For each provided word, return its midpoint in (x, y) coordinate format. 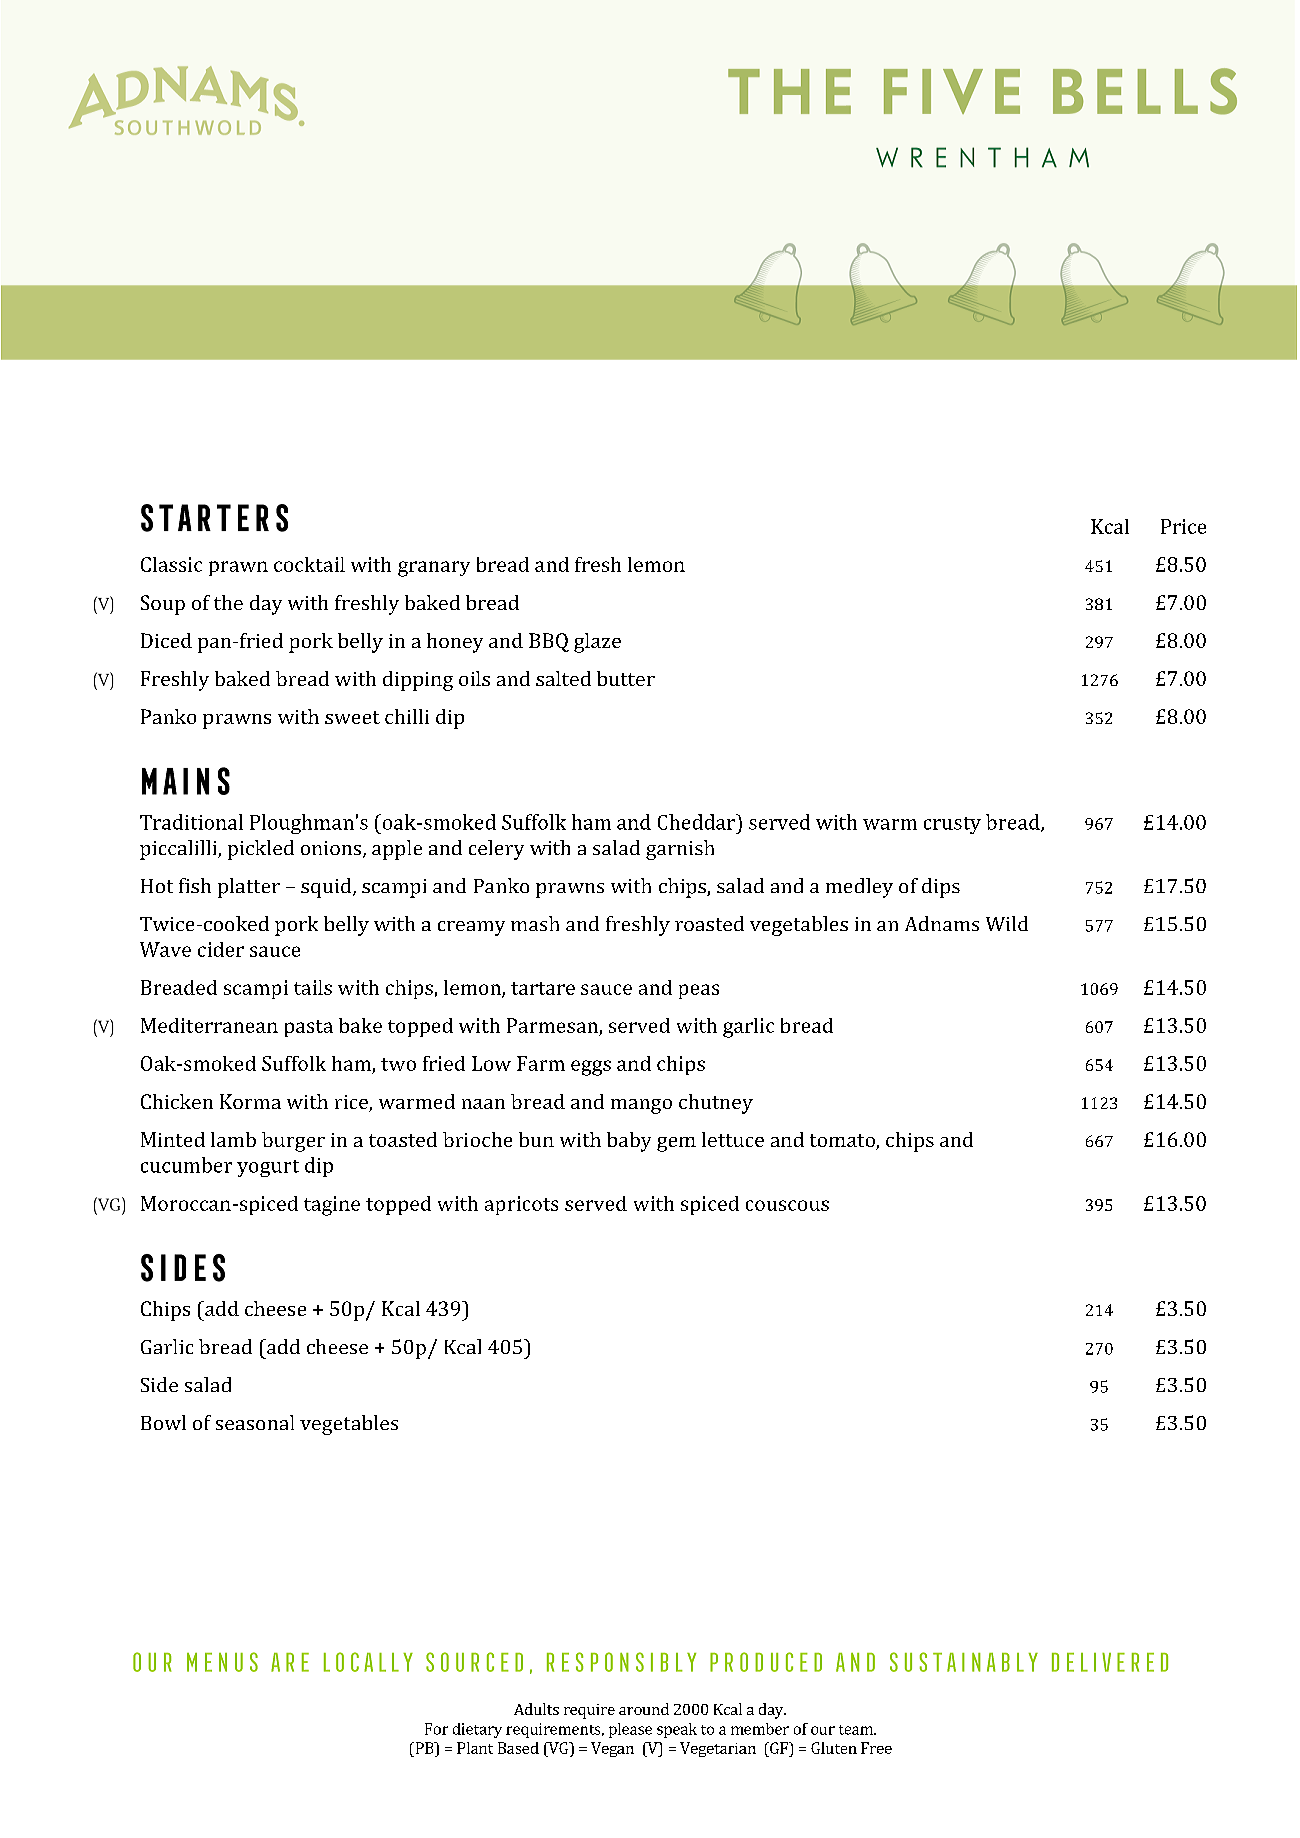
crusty (952, 825)
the (228, 602)
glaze (597, 643)
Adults (536, 1709)
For (436, 1729)
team (857, 1730)
